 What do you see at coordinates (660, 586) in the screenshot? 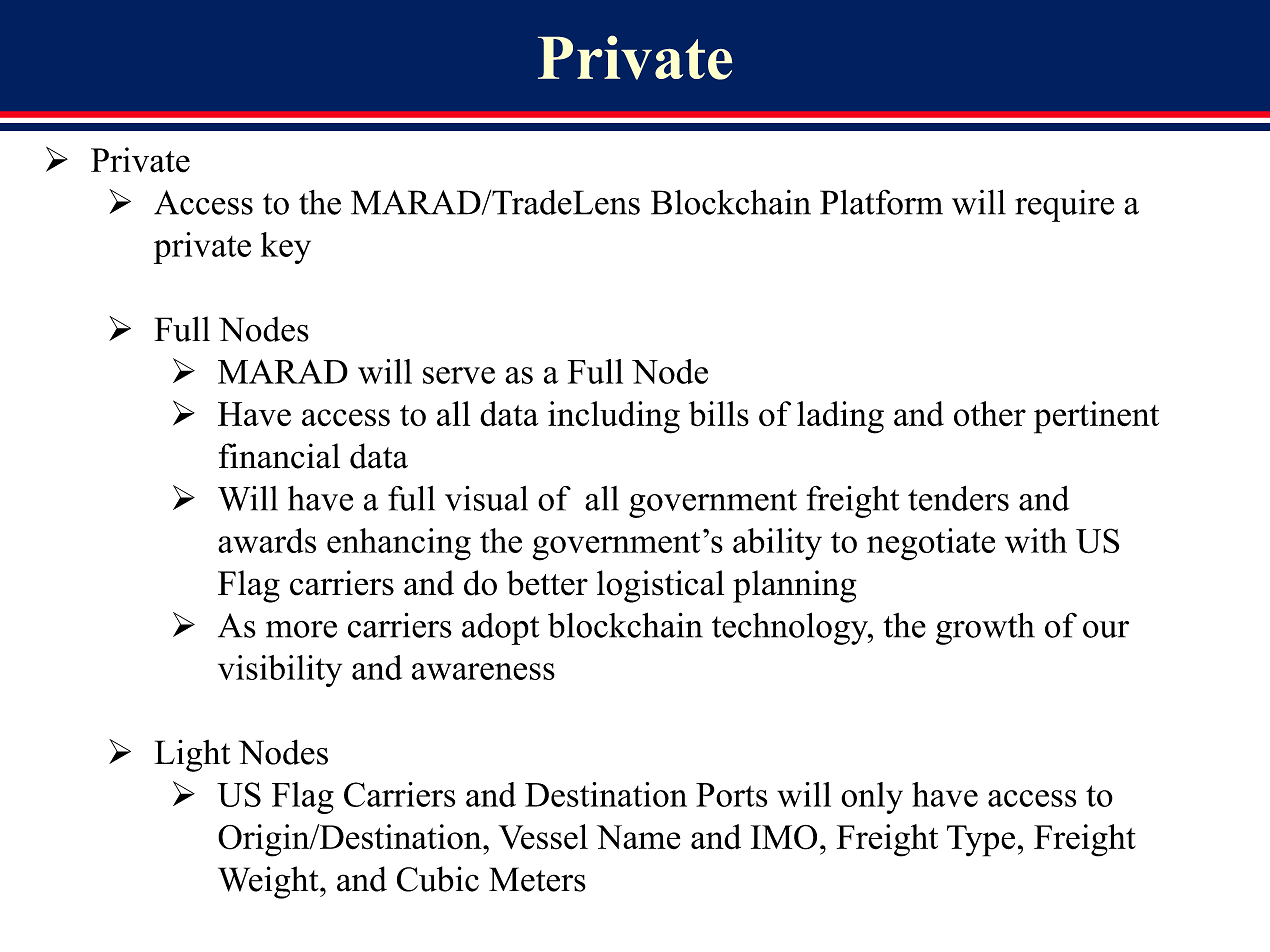
I see `logistical` at bounding box center [660, 586].
